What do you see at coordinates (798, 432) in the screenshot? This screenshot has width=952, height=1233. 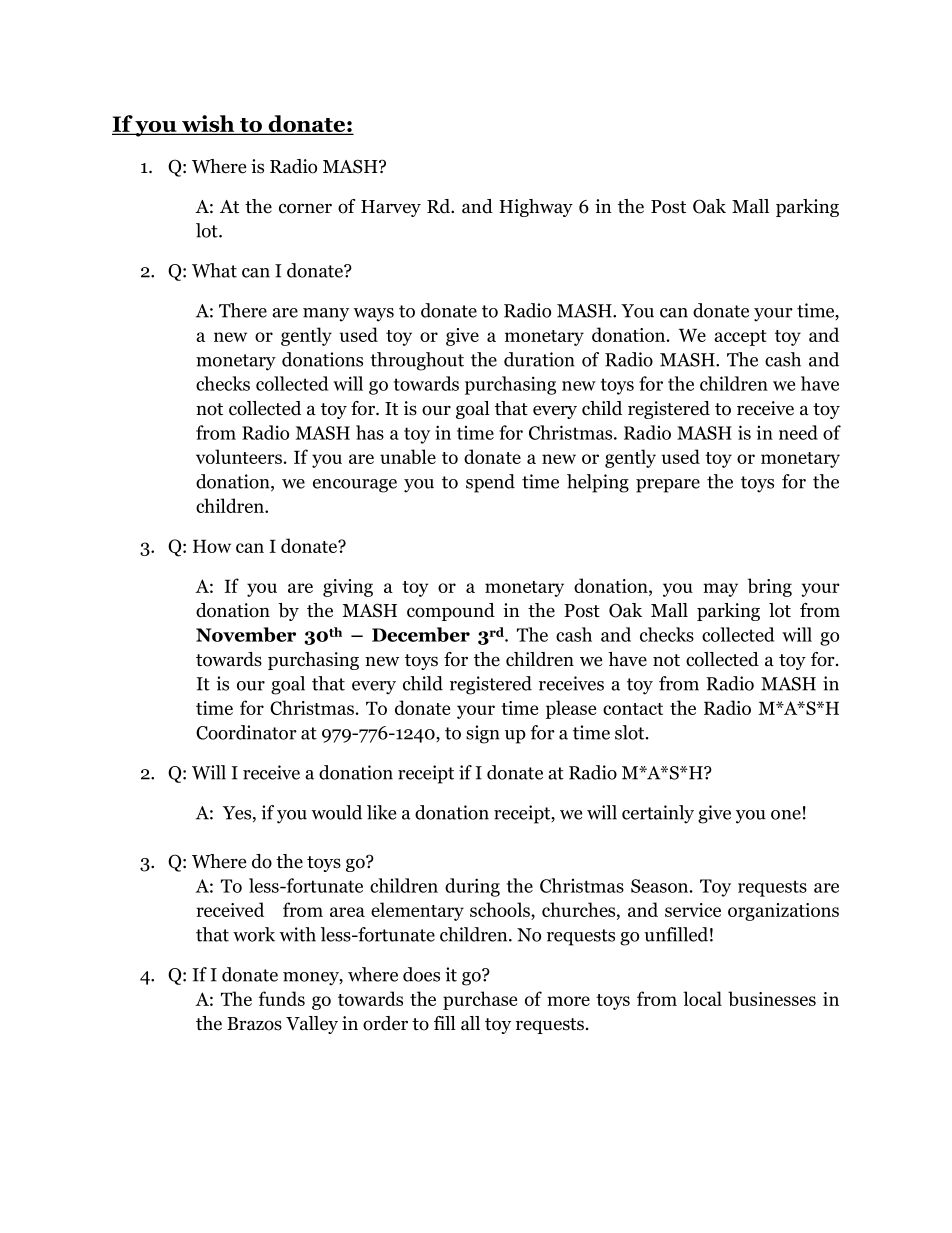 I see `need` at bounding box center [798, 432].
